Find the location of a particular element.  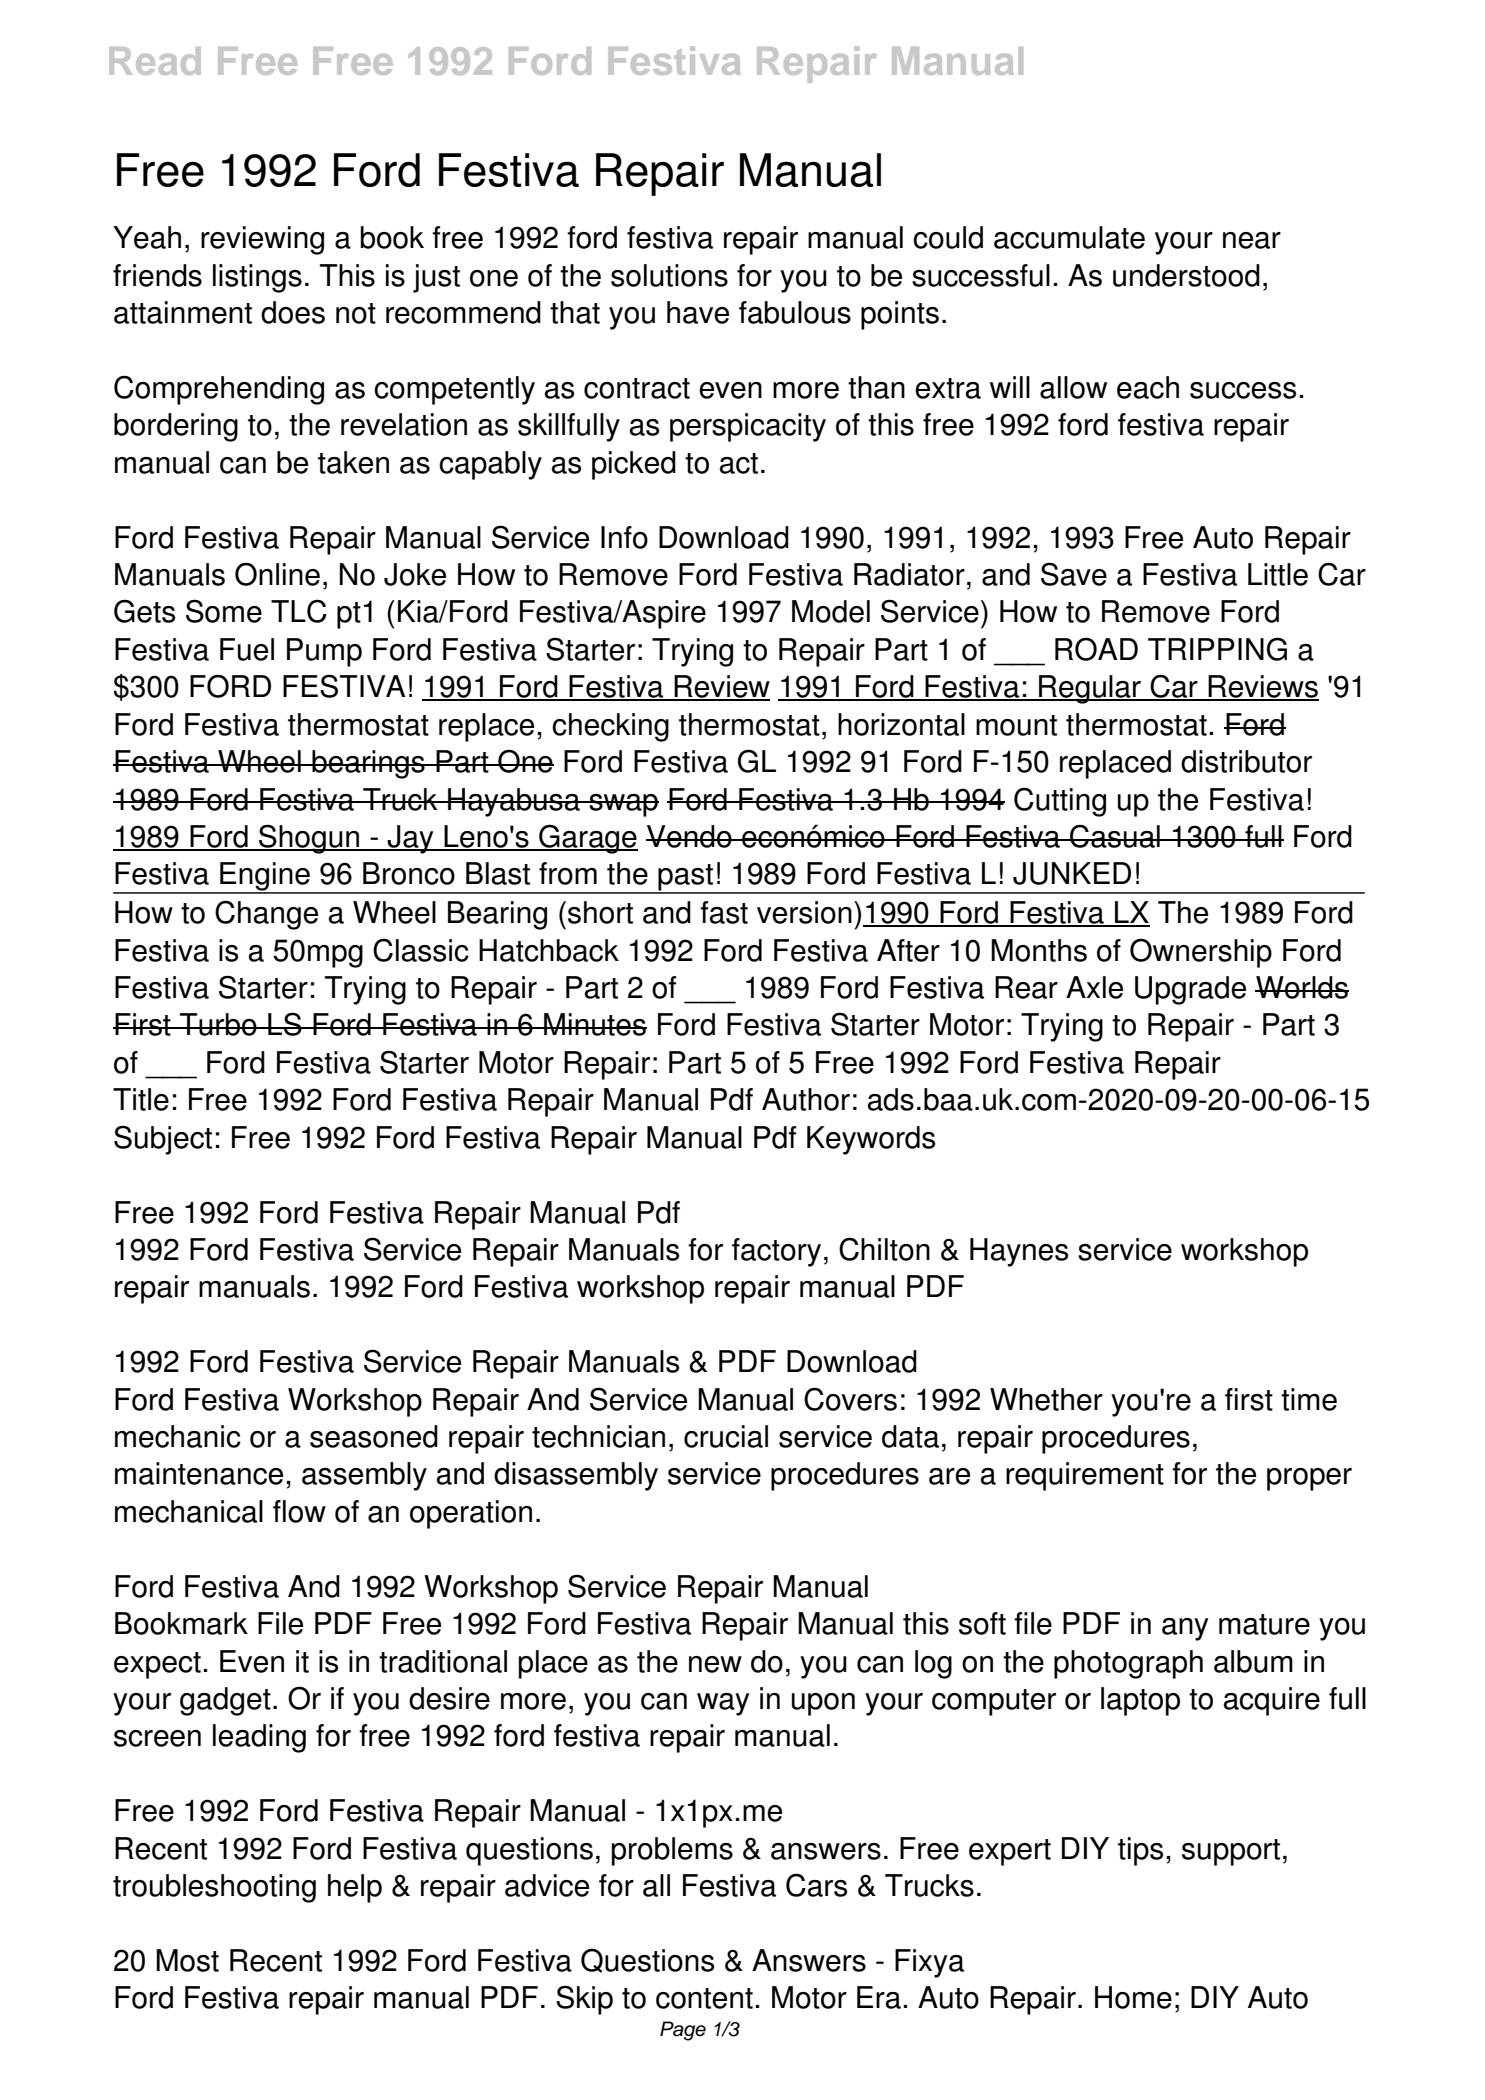

Author is located at coordinates (806, 1099).
